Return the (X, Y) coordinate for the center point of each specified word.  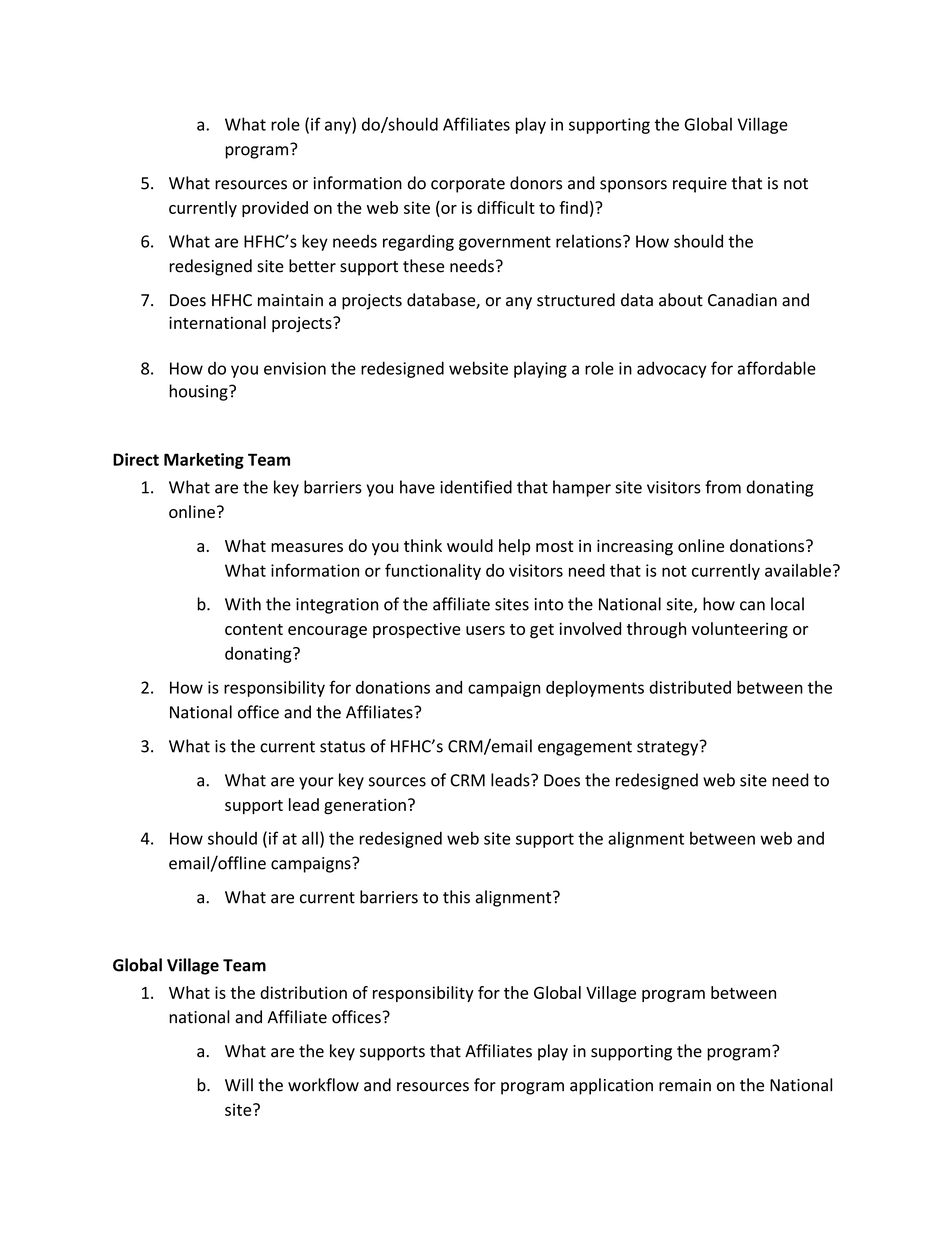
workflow (323, 1085)
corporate (468, 185)
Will (239, 1084)
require (700, 185)
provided (275, 209)
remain (685, 1085)
